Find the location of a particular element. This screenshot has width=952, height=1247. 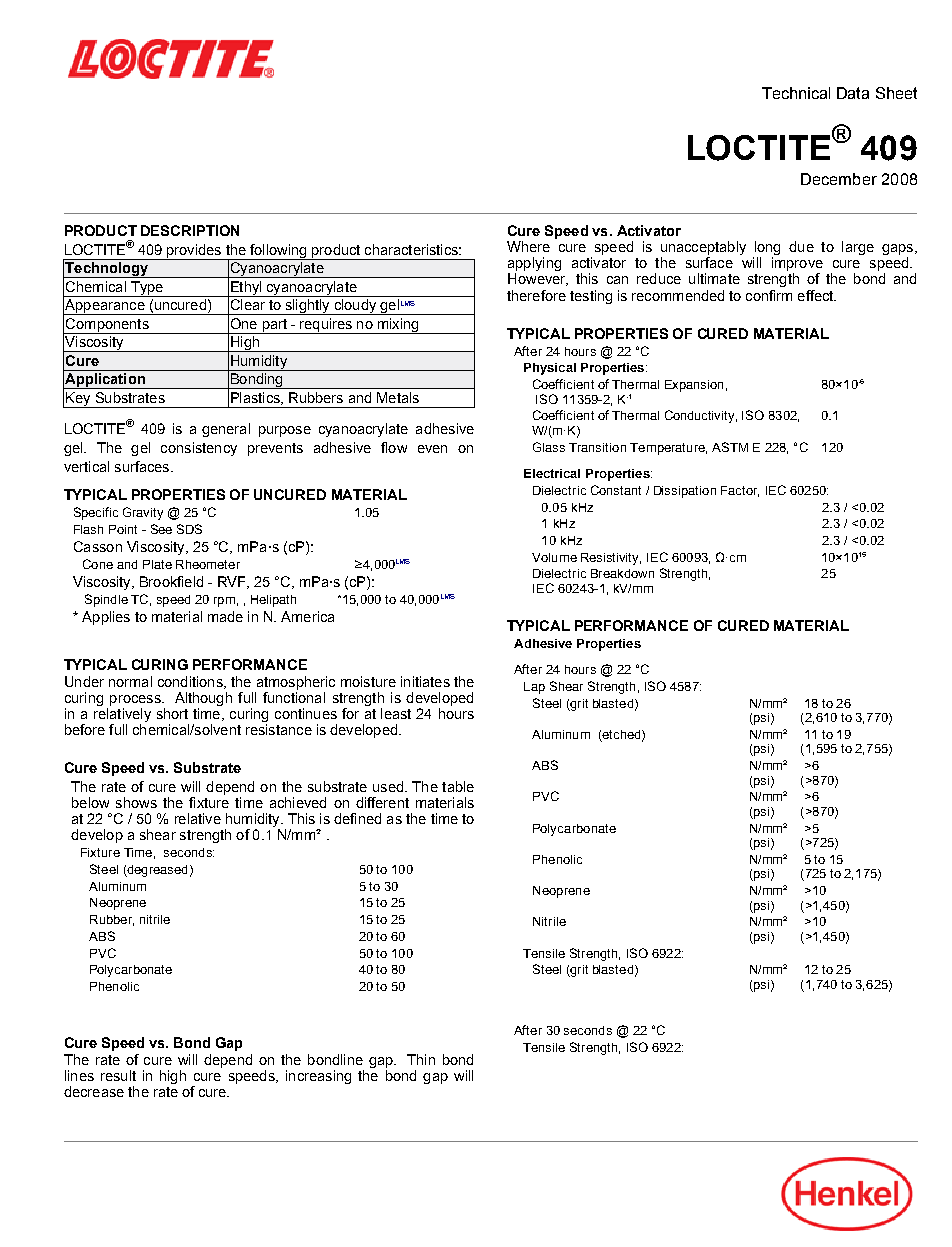

consistency is located at coordinates (199, 449).
